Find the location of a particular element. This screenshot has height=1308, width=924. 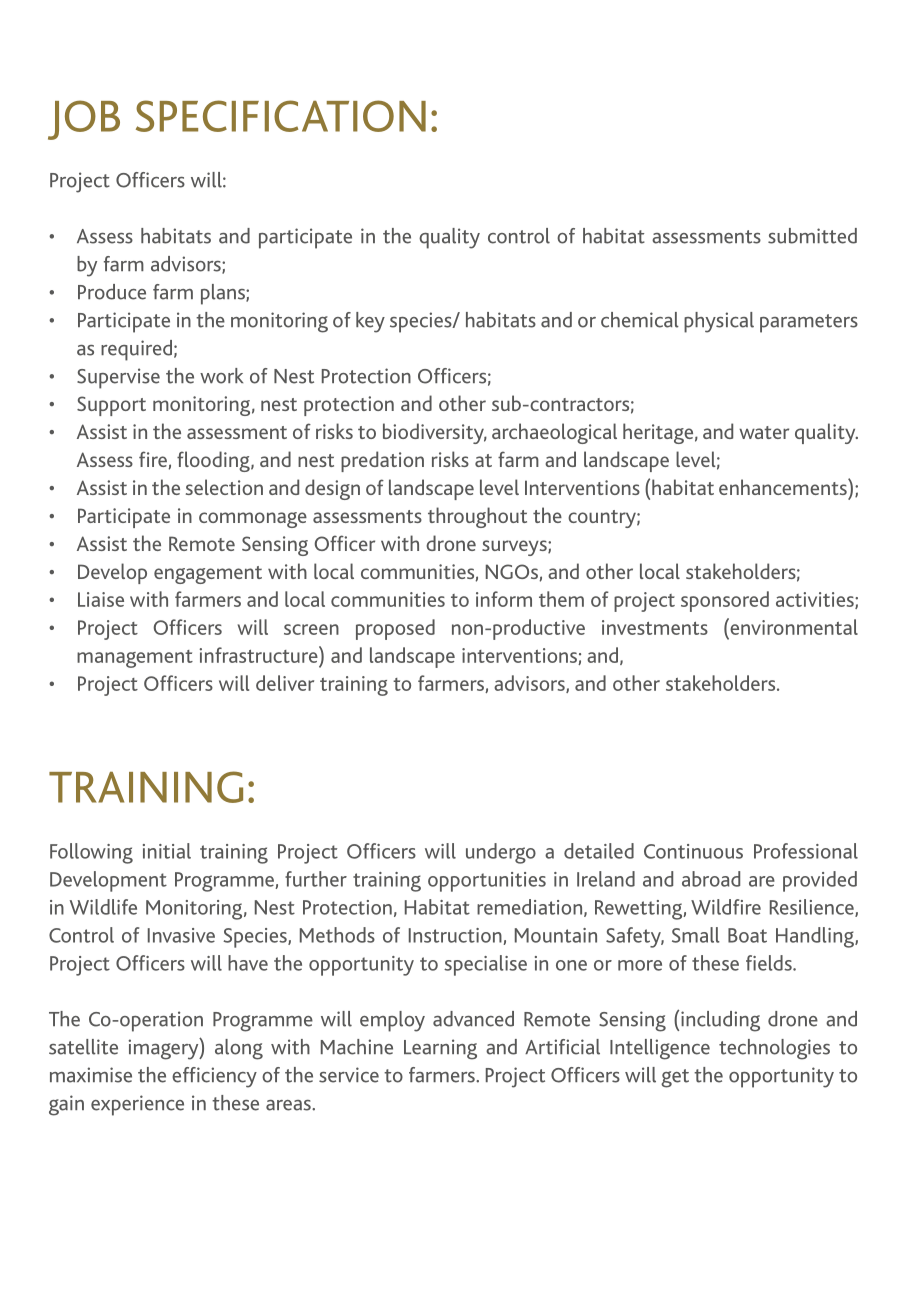

physical is located at coordinates (719, 322).
